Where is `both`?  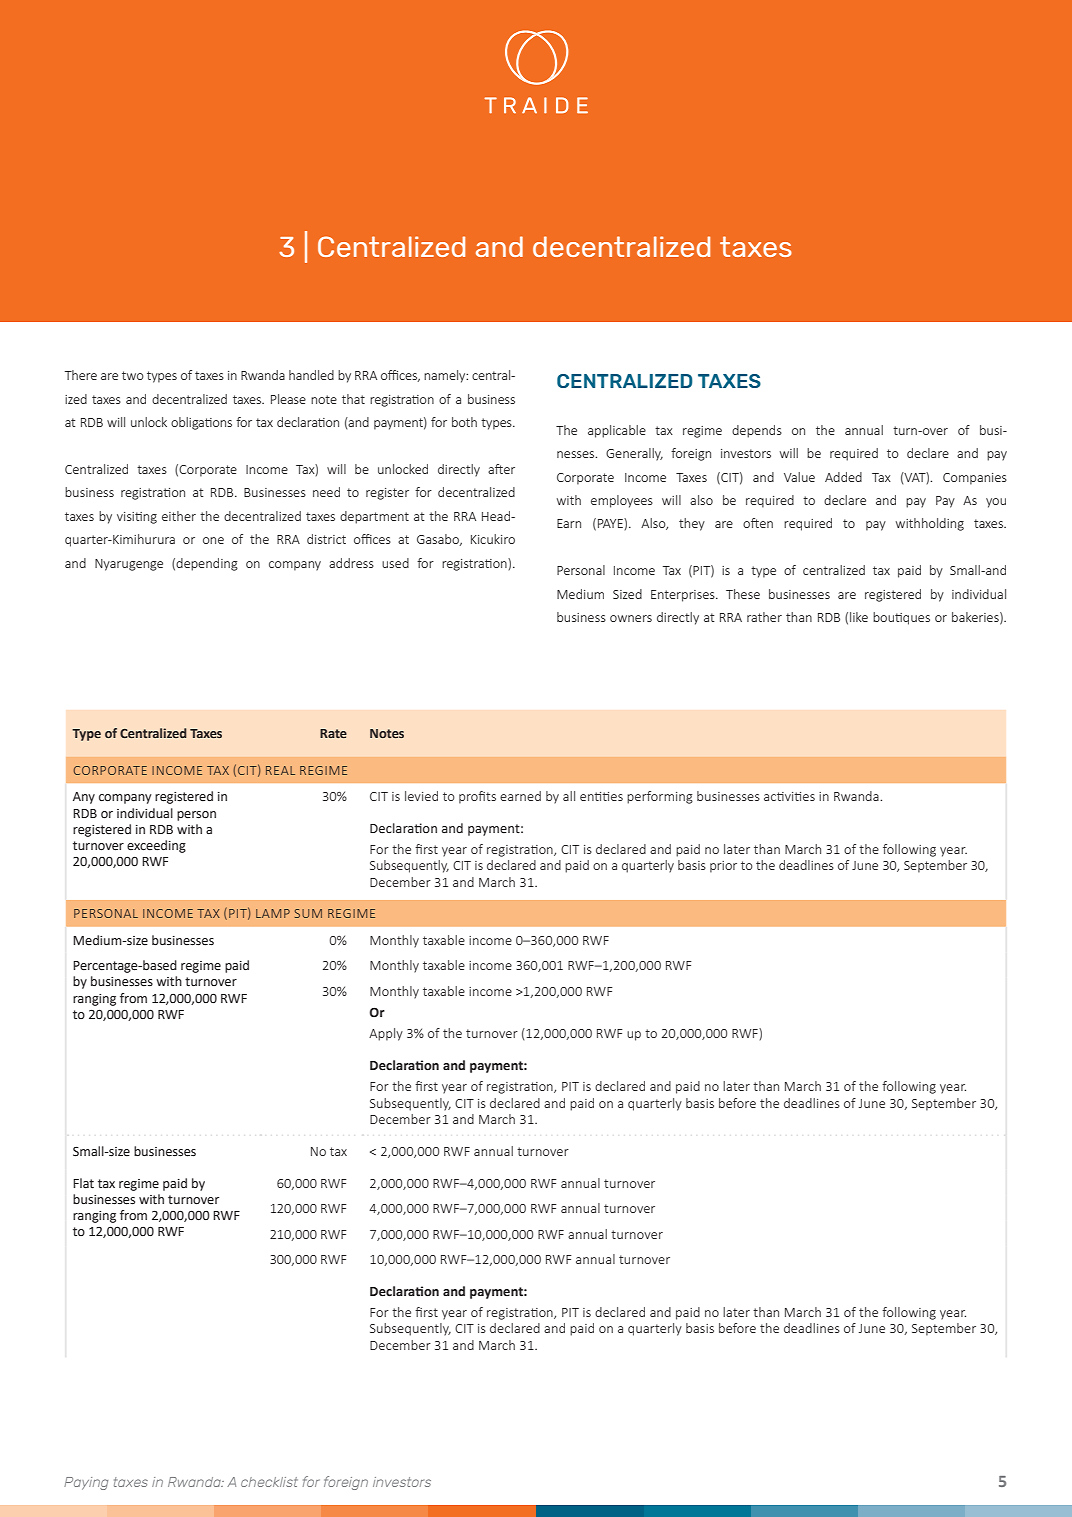 both is located at coordinates (464, 422).
